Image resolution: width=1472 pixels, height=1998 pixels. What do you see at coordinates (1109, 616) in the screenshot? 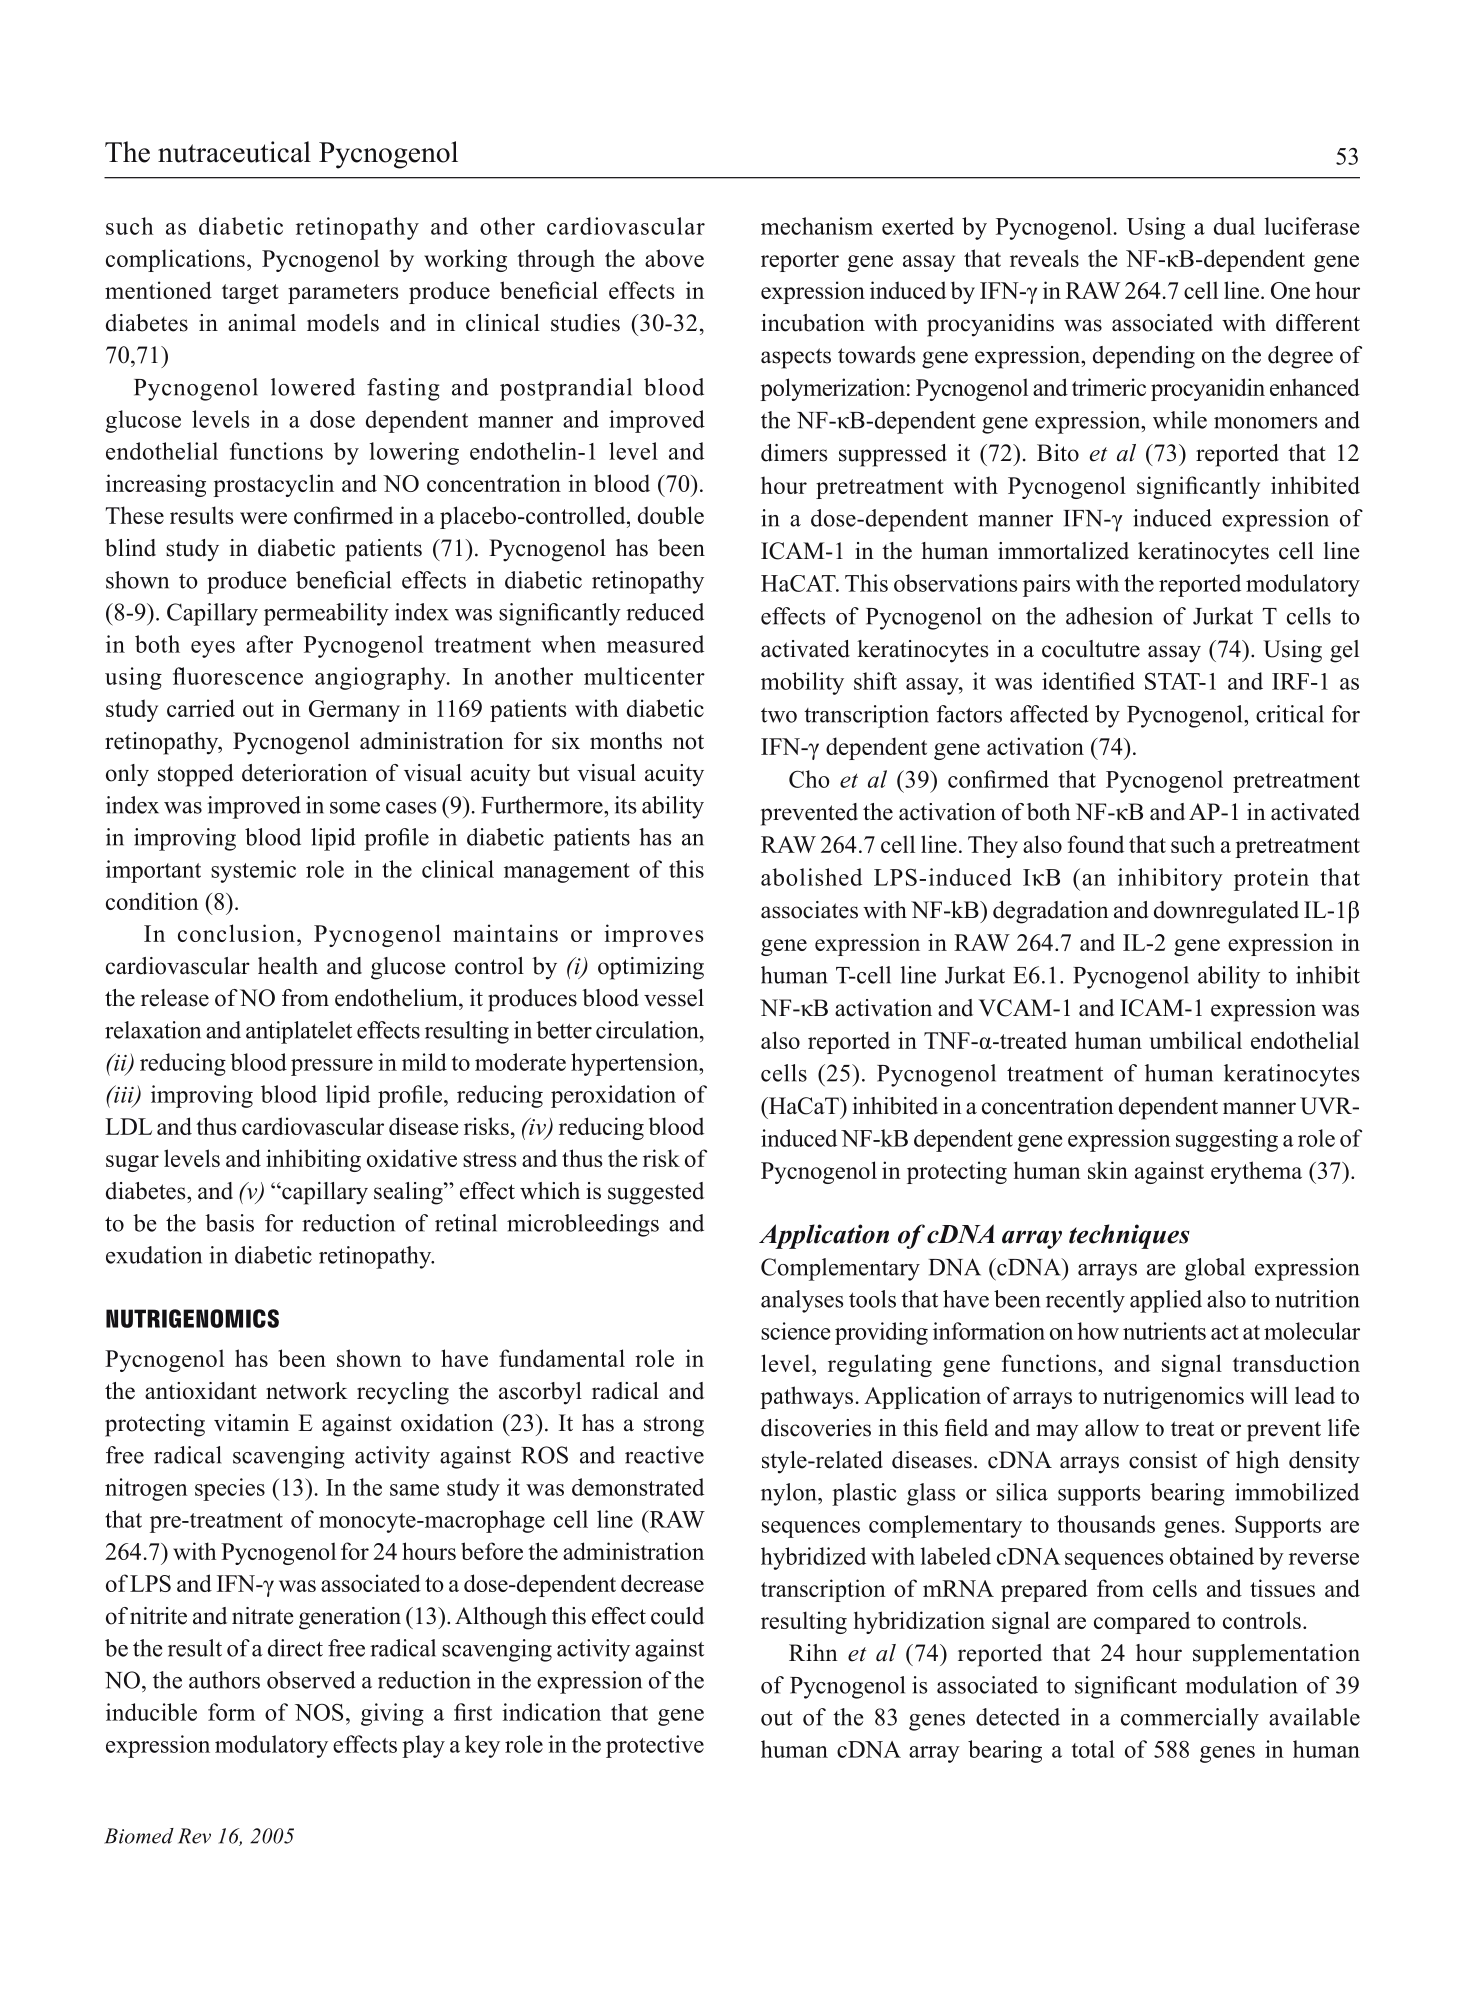
I see `adhesion` at bounding box center [1109, 616].
